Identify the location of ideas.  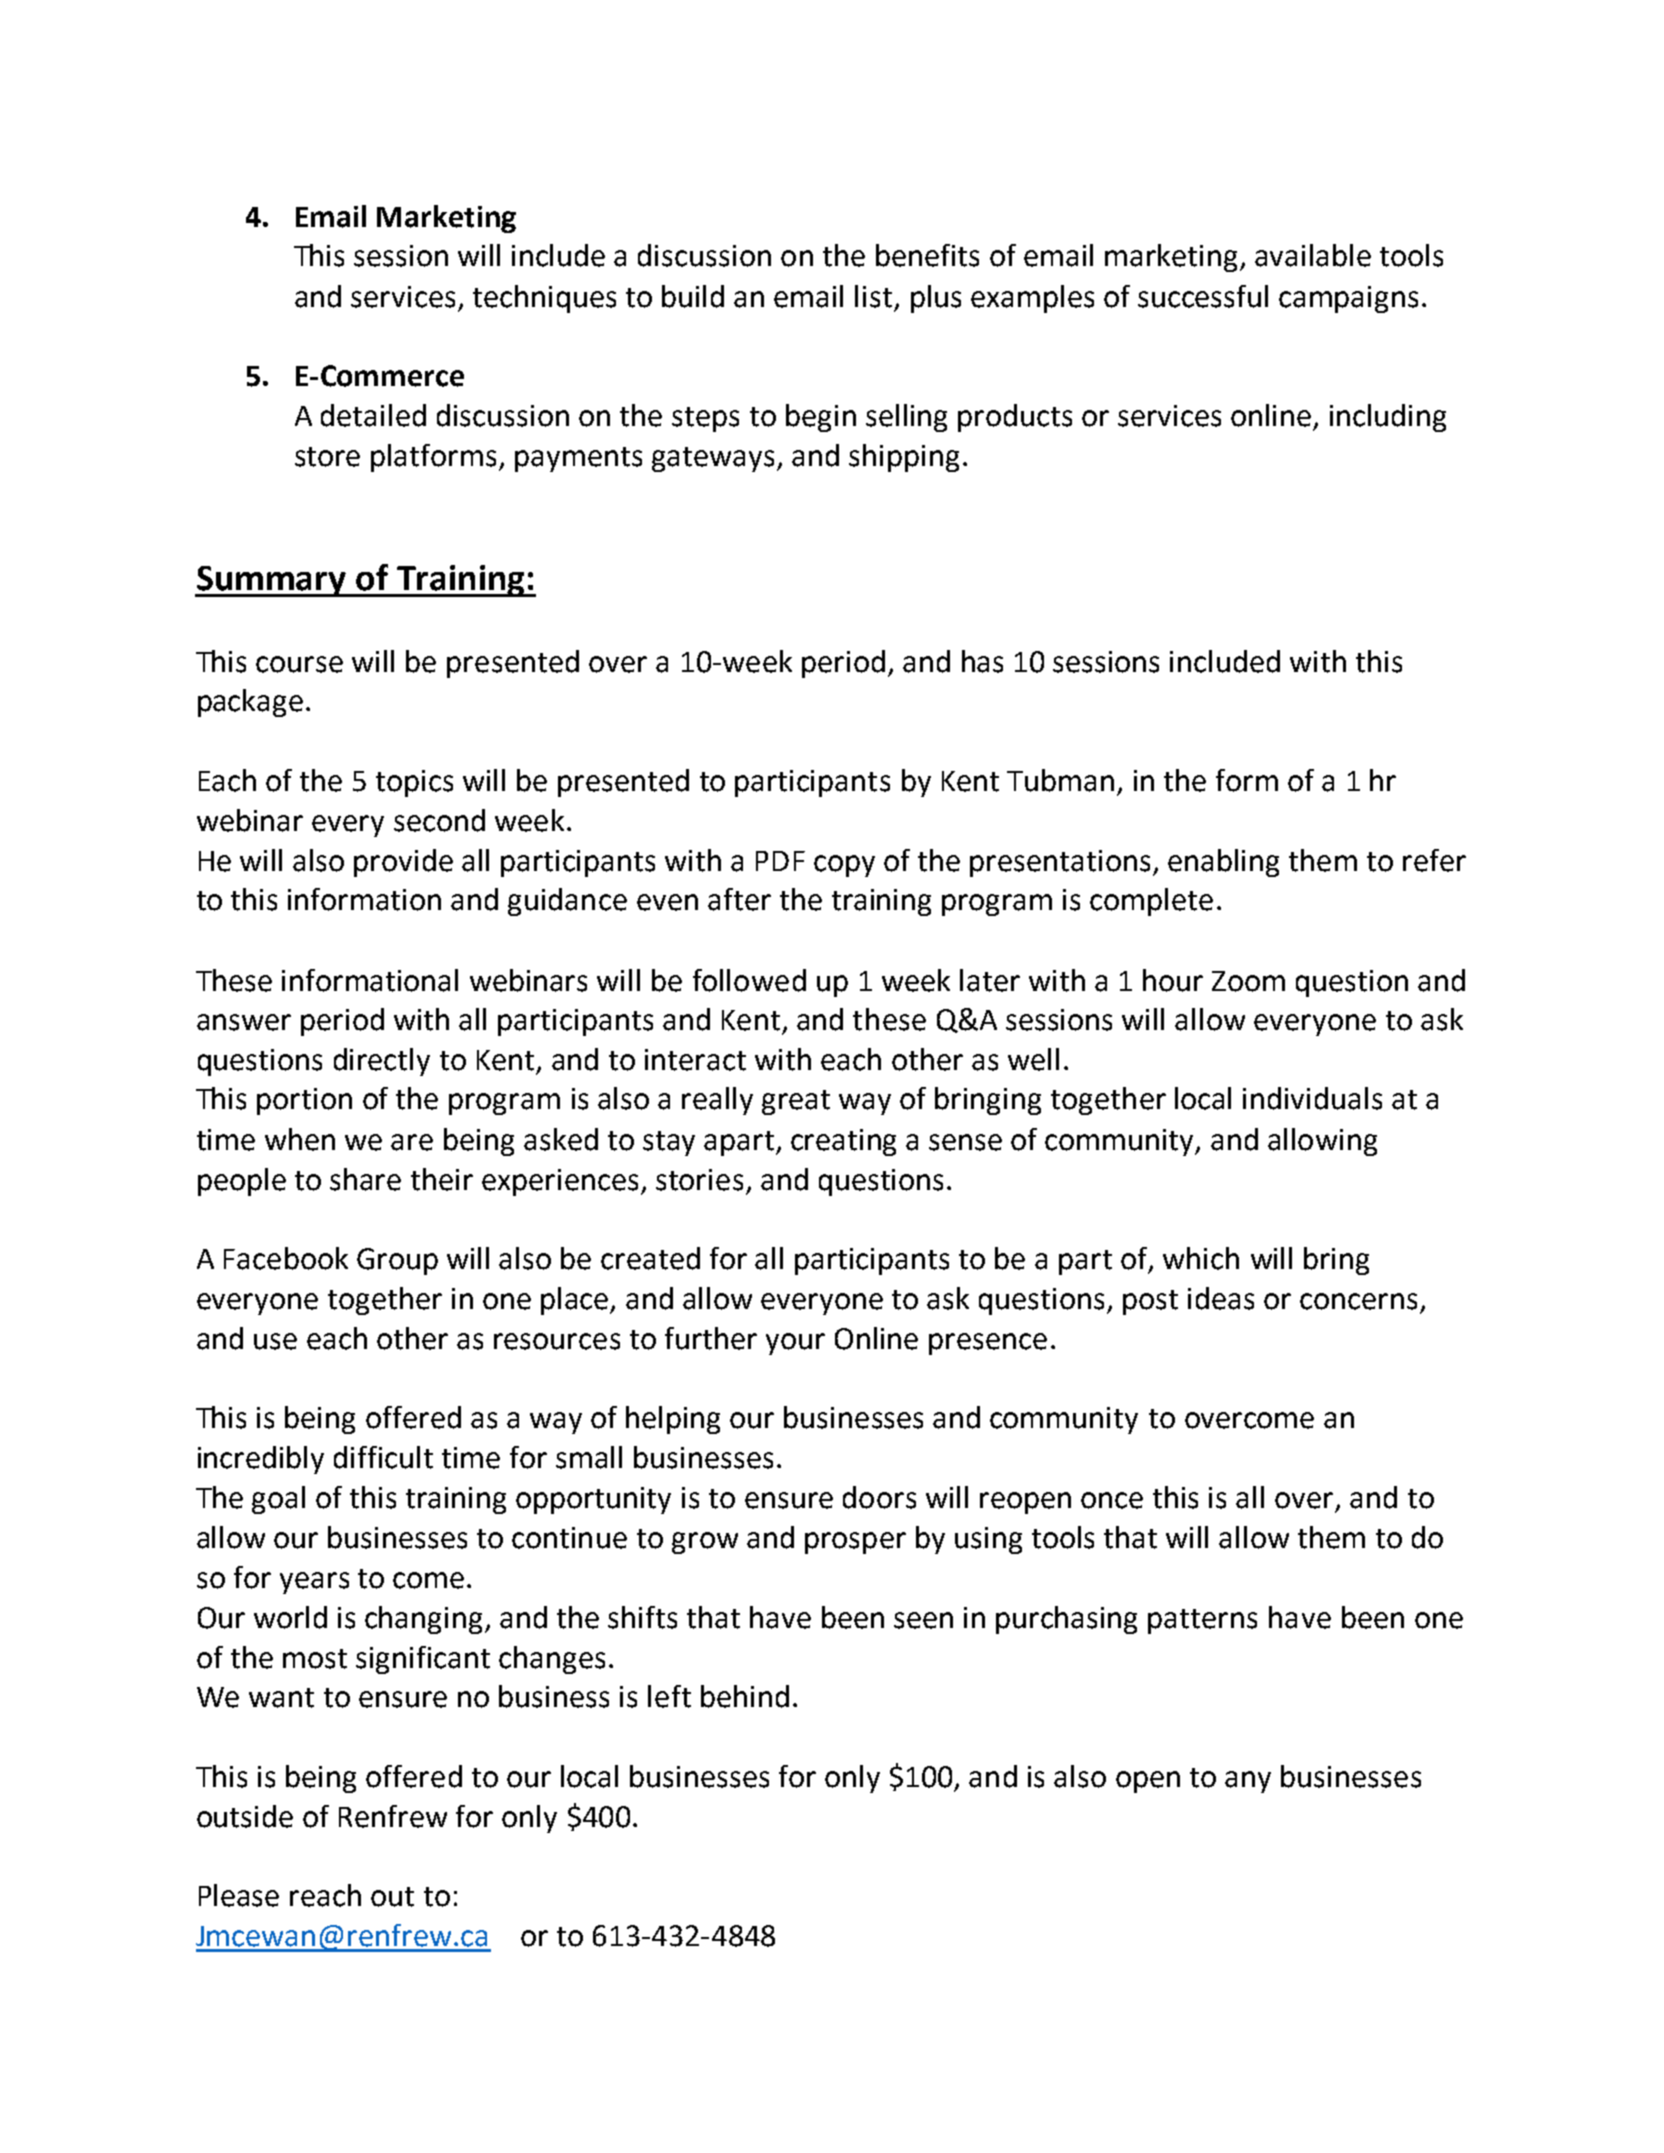
(1221, 1298).
